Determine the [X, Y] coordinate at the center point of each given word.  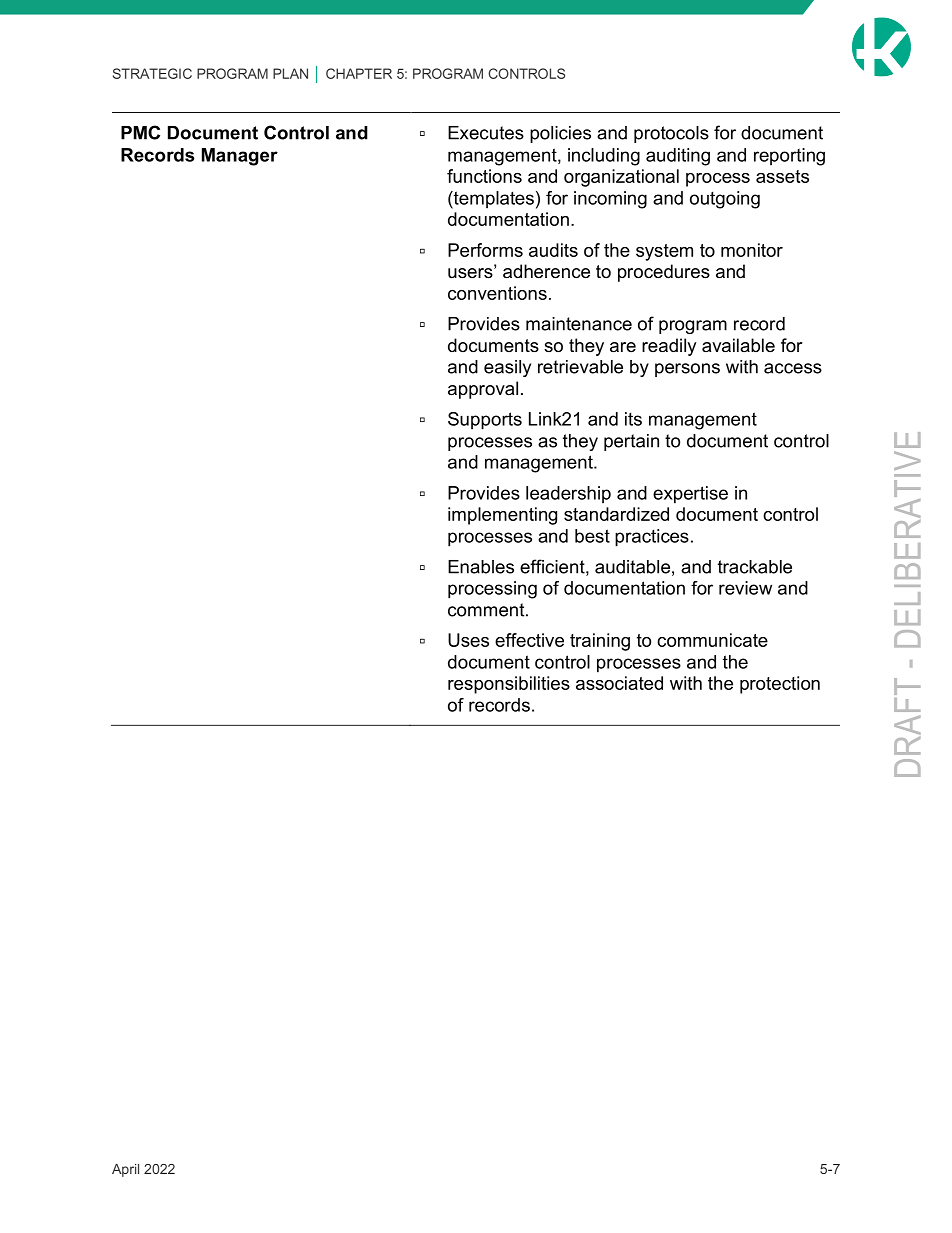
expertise [690, 495]
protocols [671, 134]
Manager [240, 157]
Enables [481, 567]
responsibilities [509, 685]
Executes [486, 133]
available [738, 345]
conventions [497, 293]
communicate [712, 640]
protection [780, 685]
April [125, 1170]
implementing [502, 516]
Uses [468, 640]
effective [529, 640]
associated [619, 683]
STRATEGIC [152, 73]
